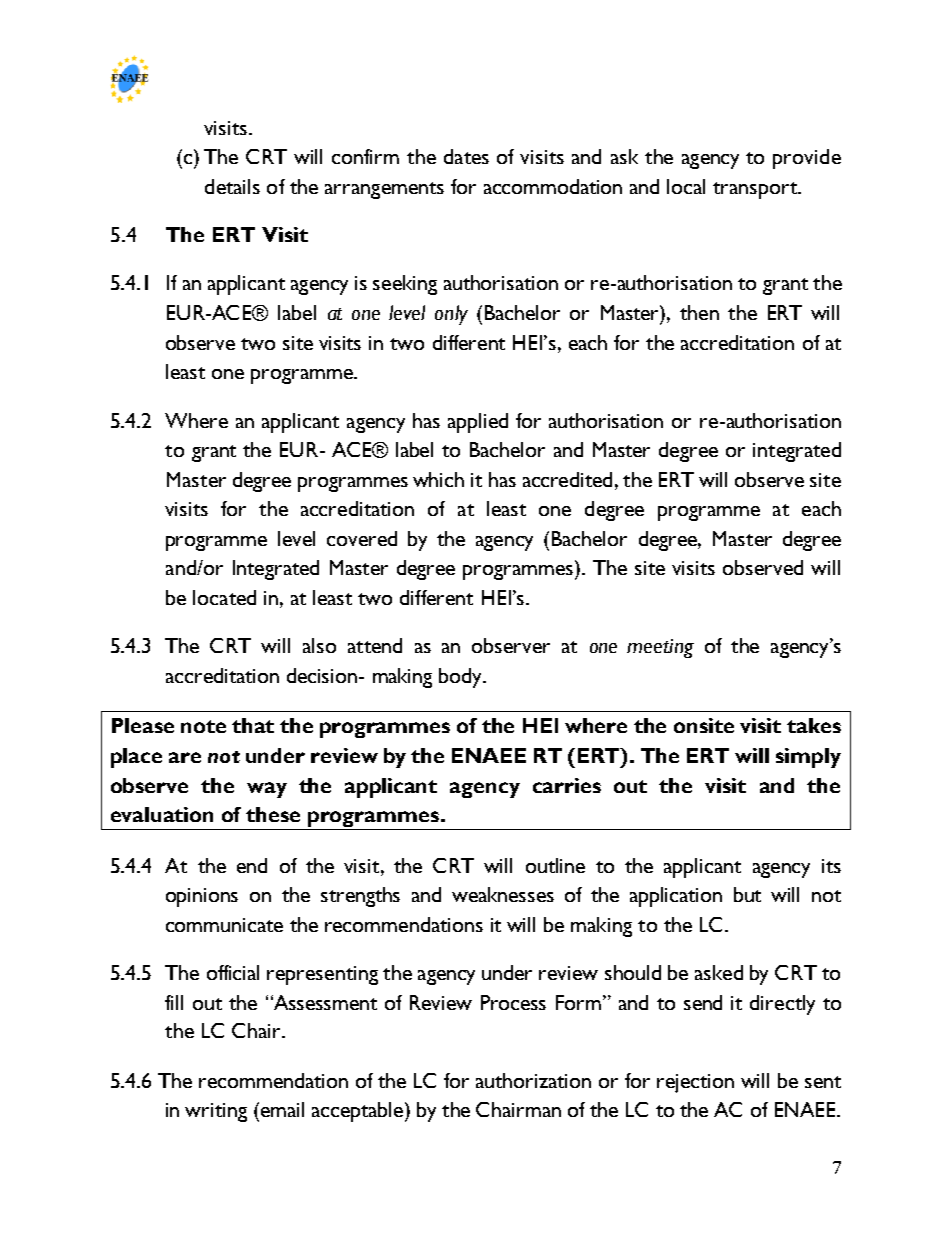  I want to click on dates, so click(466, 156).
